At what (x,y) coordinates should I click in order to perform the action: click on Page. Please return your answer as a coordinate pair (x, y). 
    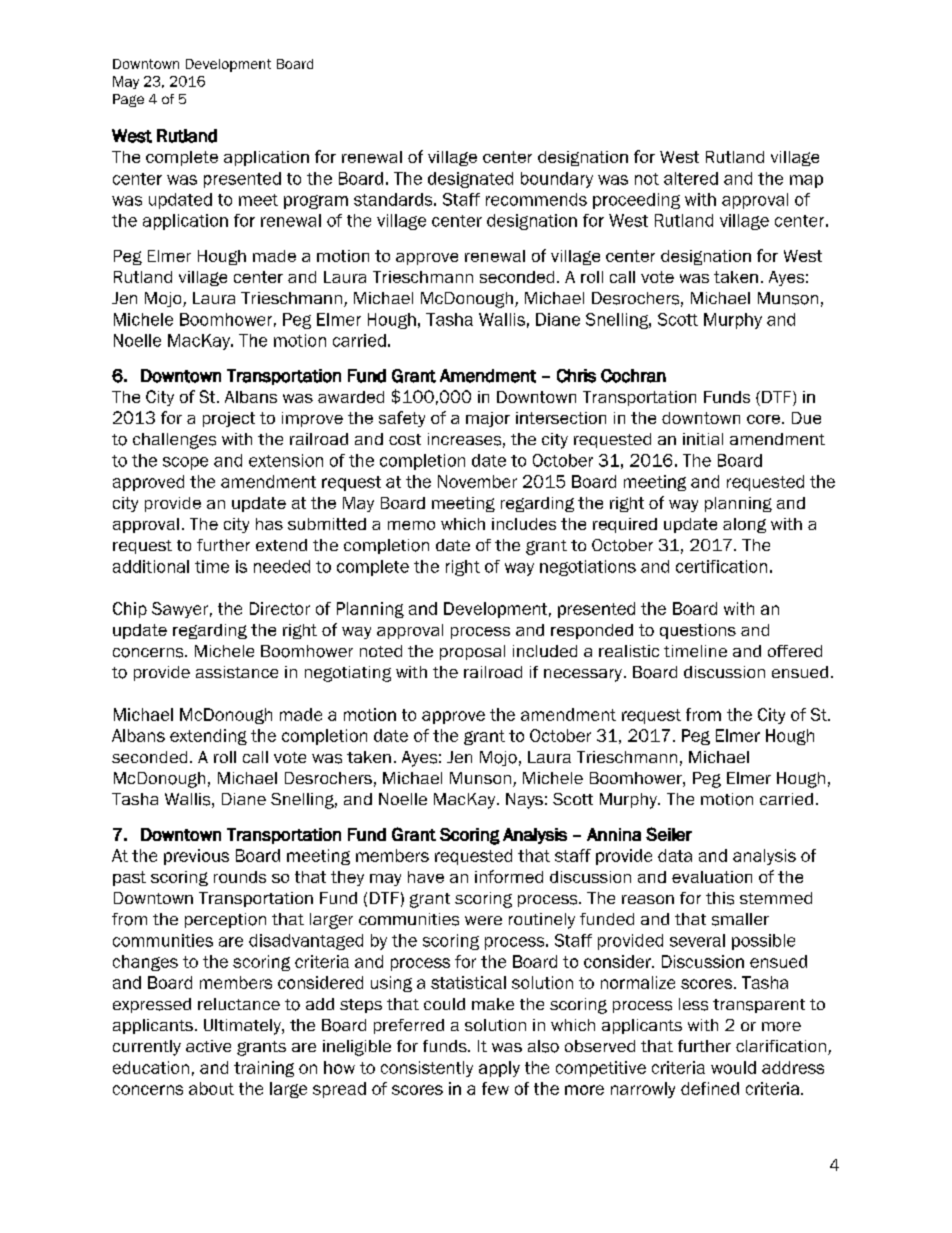
    Looking at the image, I should click on (128, 100).
